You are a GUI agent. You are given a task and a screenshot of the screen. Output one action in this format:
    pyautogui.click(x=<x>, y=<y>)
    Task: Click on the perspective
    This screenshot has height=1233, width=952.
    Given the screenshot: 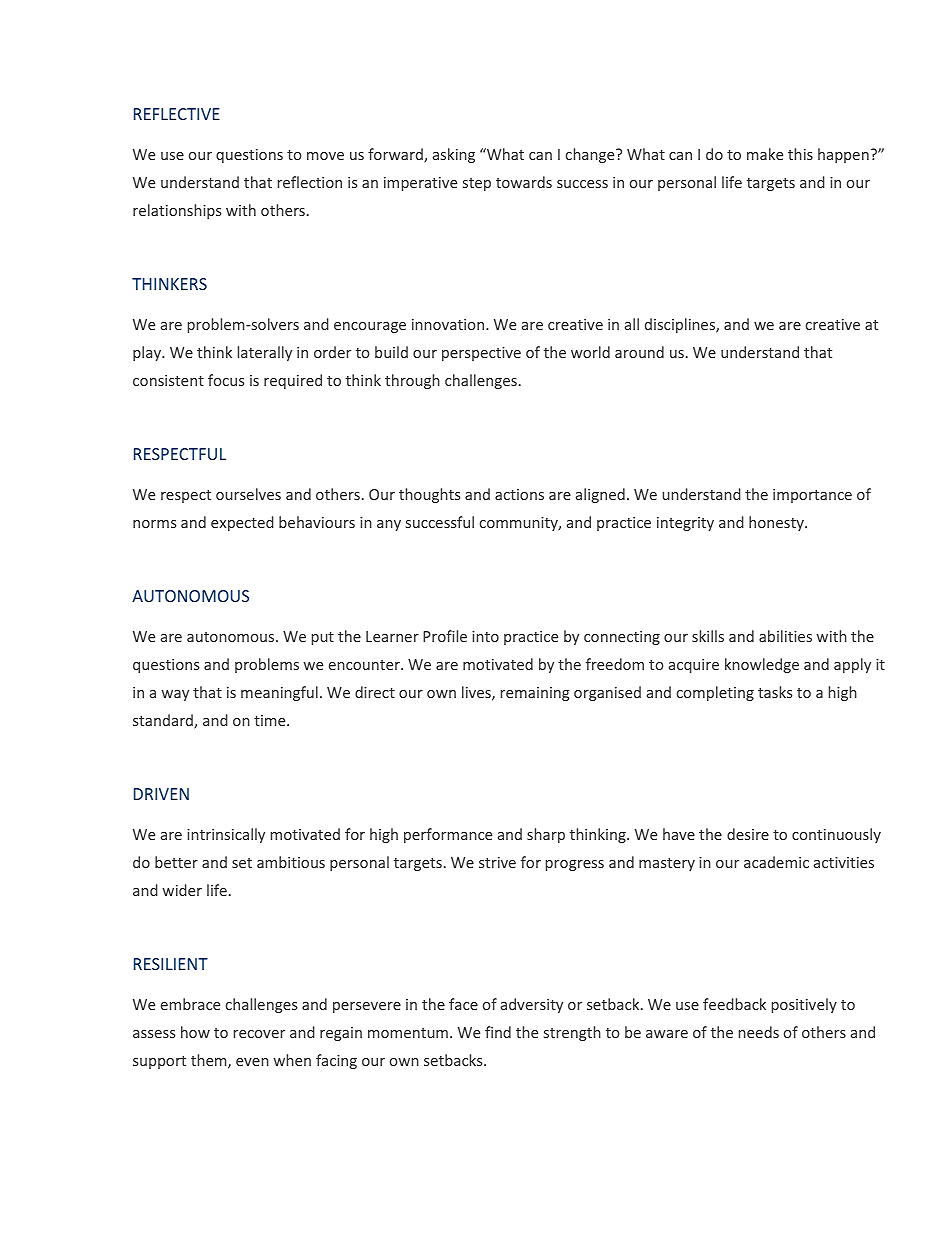 What is the action you would take?
    pyautogui.click(x=481, y=354)
